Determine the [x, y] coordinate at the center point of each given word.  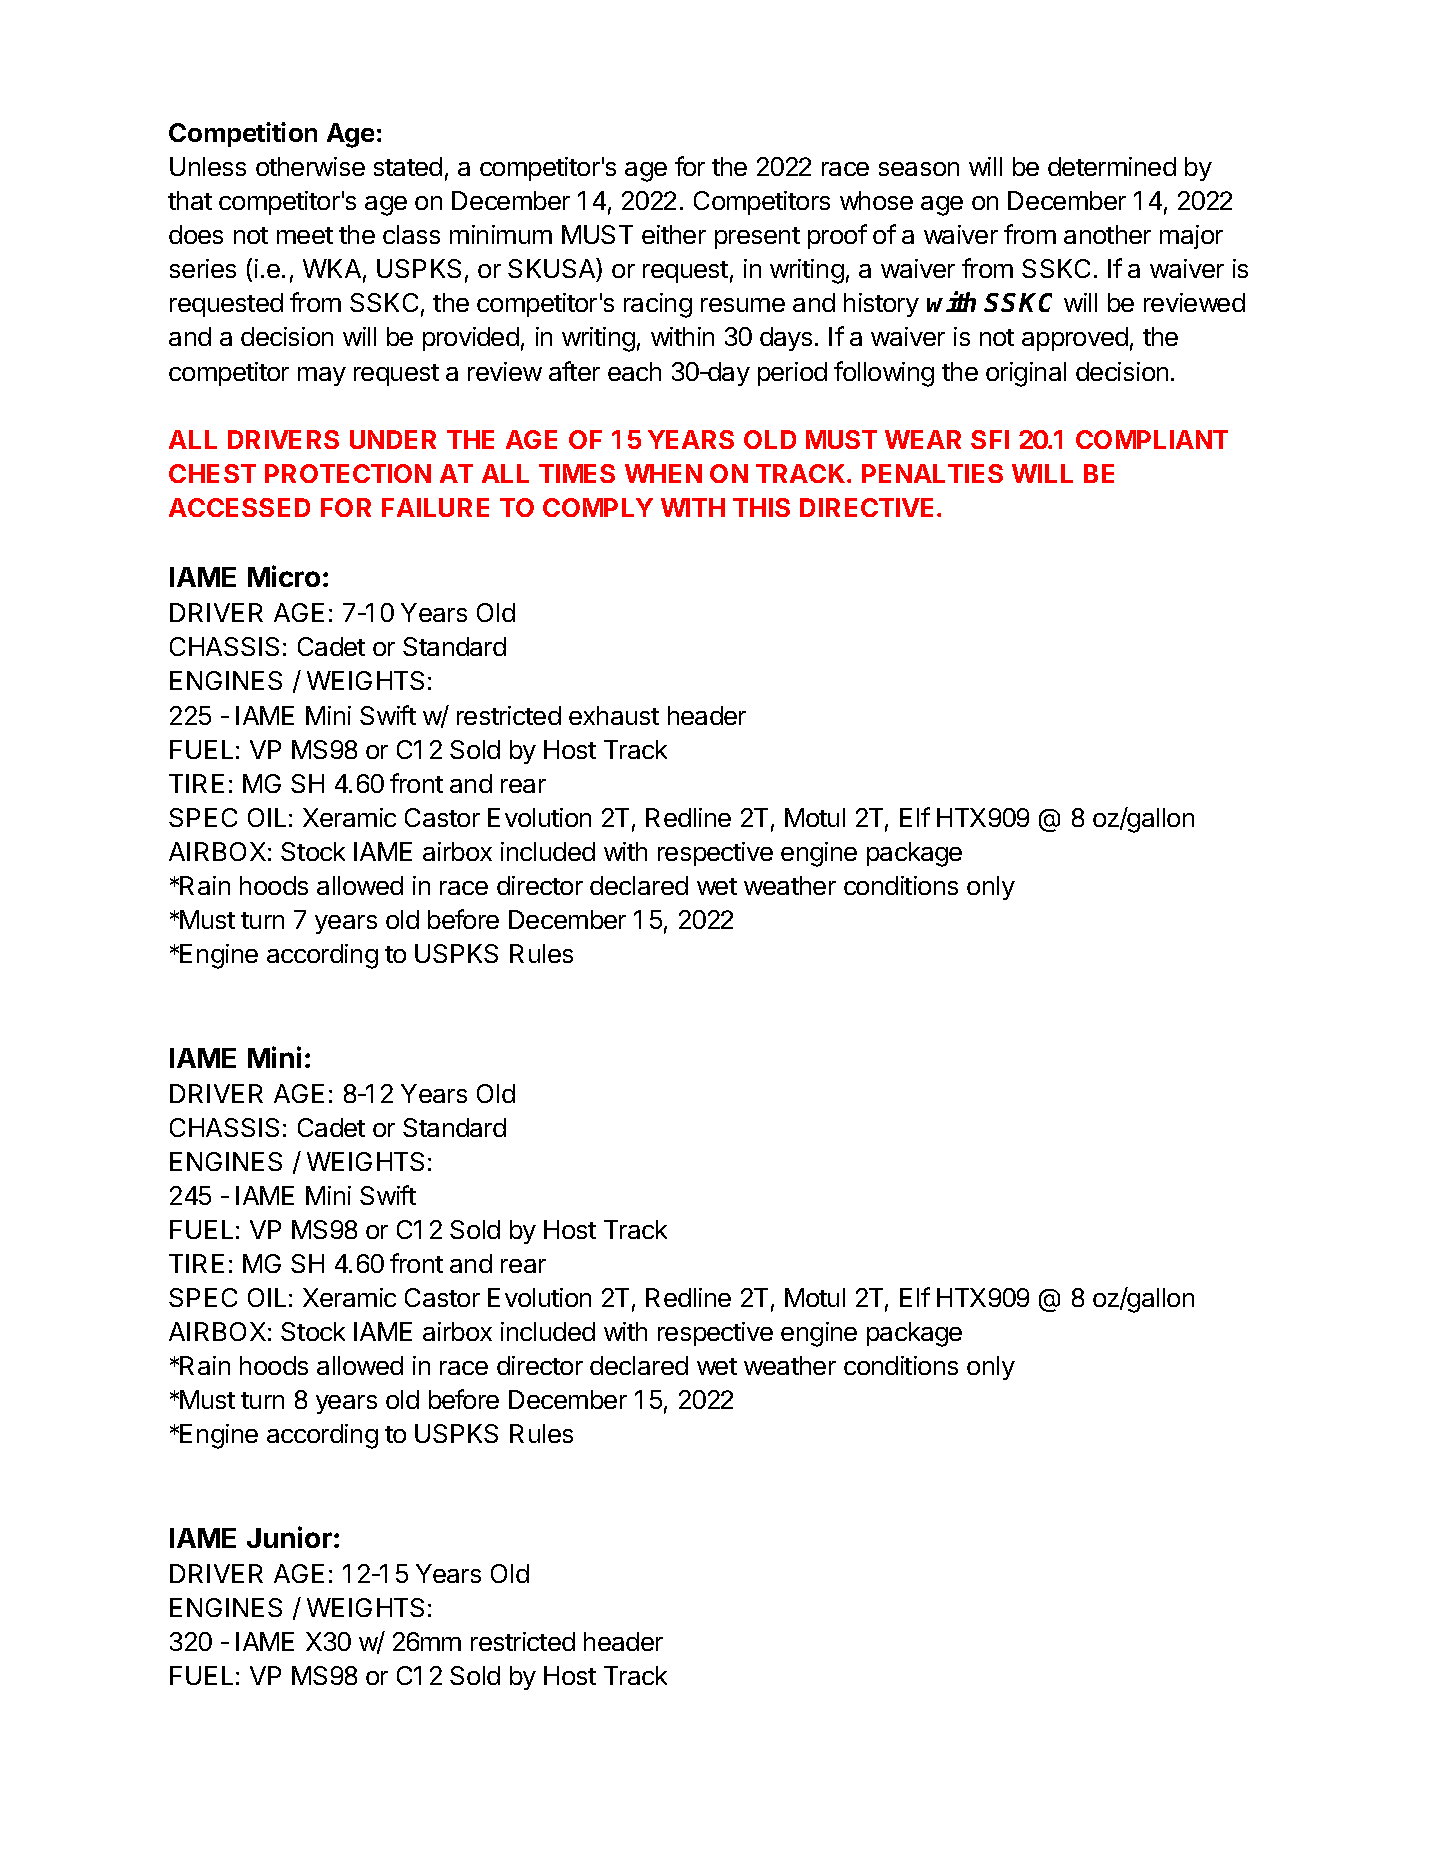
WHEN [663, 473]
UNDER [393, 439]
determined [1112, 166]
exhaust [614, 715]
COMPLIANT [1152, 439]
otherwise [310, 166]
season [919, 169]
